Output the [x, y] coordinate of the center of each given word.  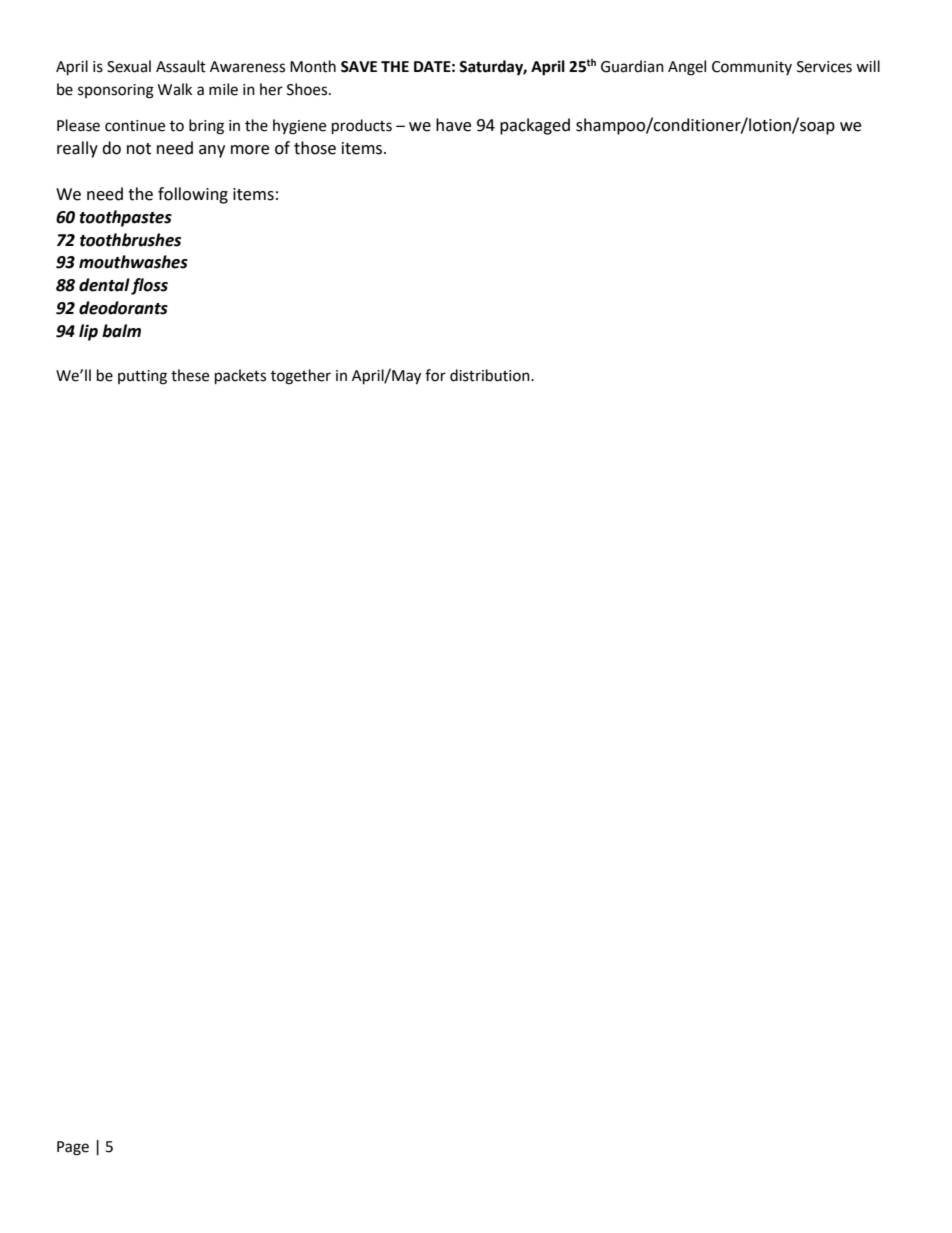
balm [121, 331]
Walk [175, 89]
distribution [491, 375]
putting [142, 377]
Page [73, 1148]
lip [88, 332]
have [453, 125]
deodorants [123, 308]
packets [240, 377]
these [190, 375]
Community [752, 68]
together [301, 377]
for [435, 375]
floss [149, 286]
